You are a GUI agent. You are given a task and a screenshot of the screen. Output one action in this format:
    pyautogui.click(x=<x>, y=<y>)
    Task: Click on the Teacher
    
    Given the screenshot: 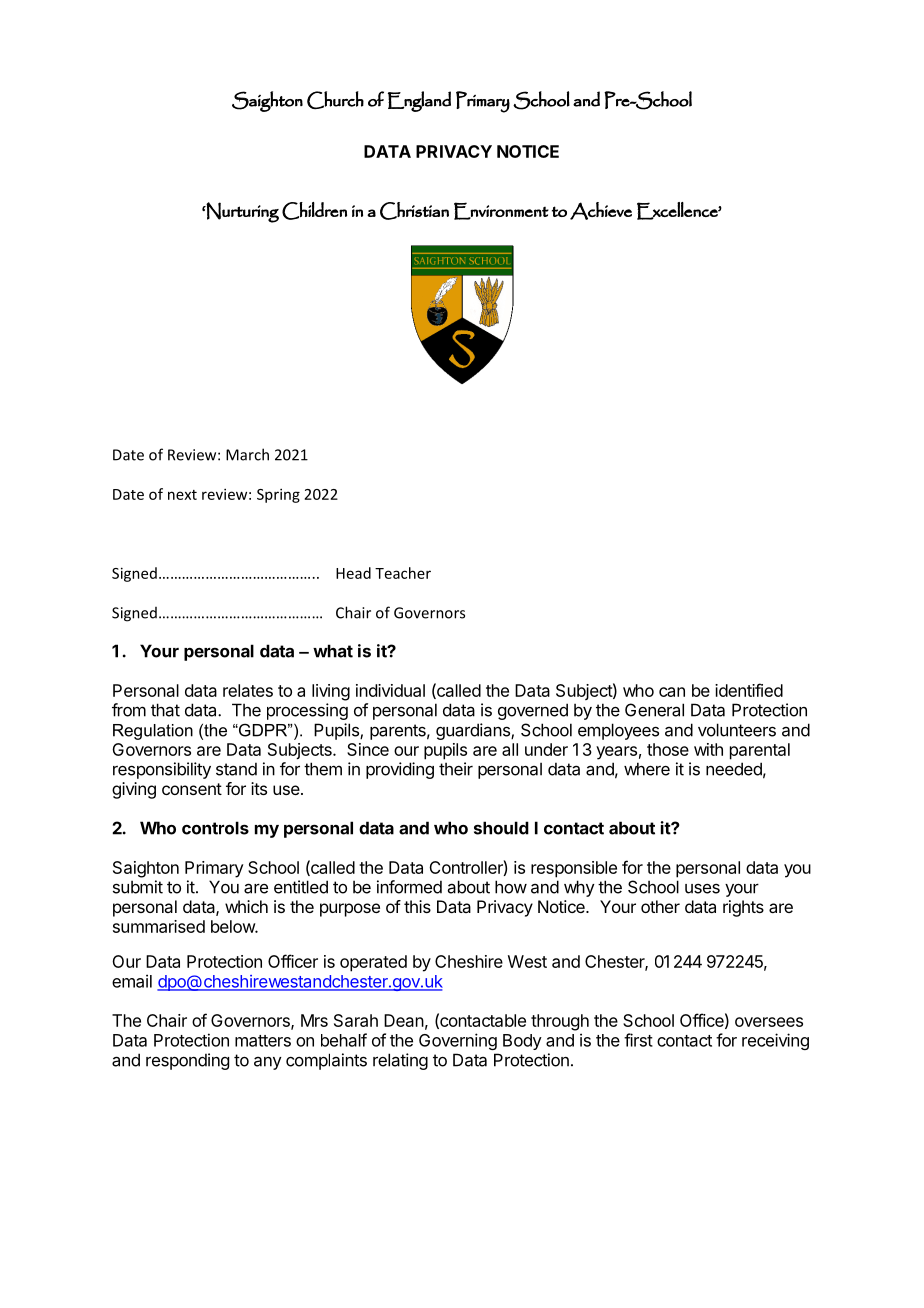 What is the action you would take?
    pyautogui.click(x=403, y=573)
